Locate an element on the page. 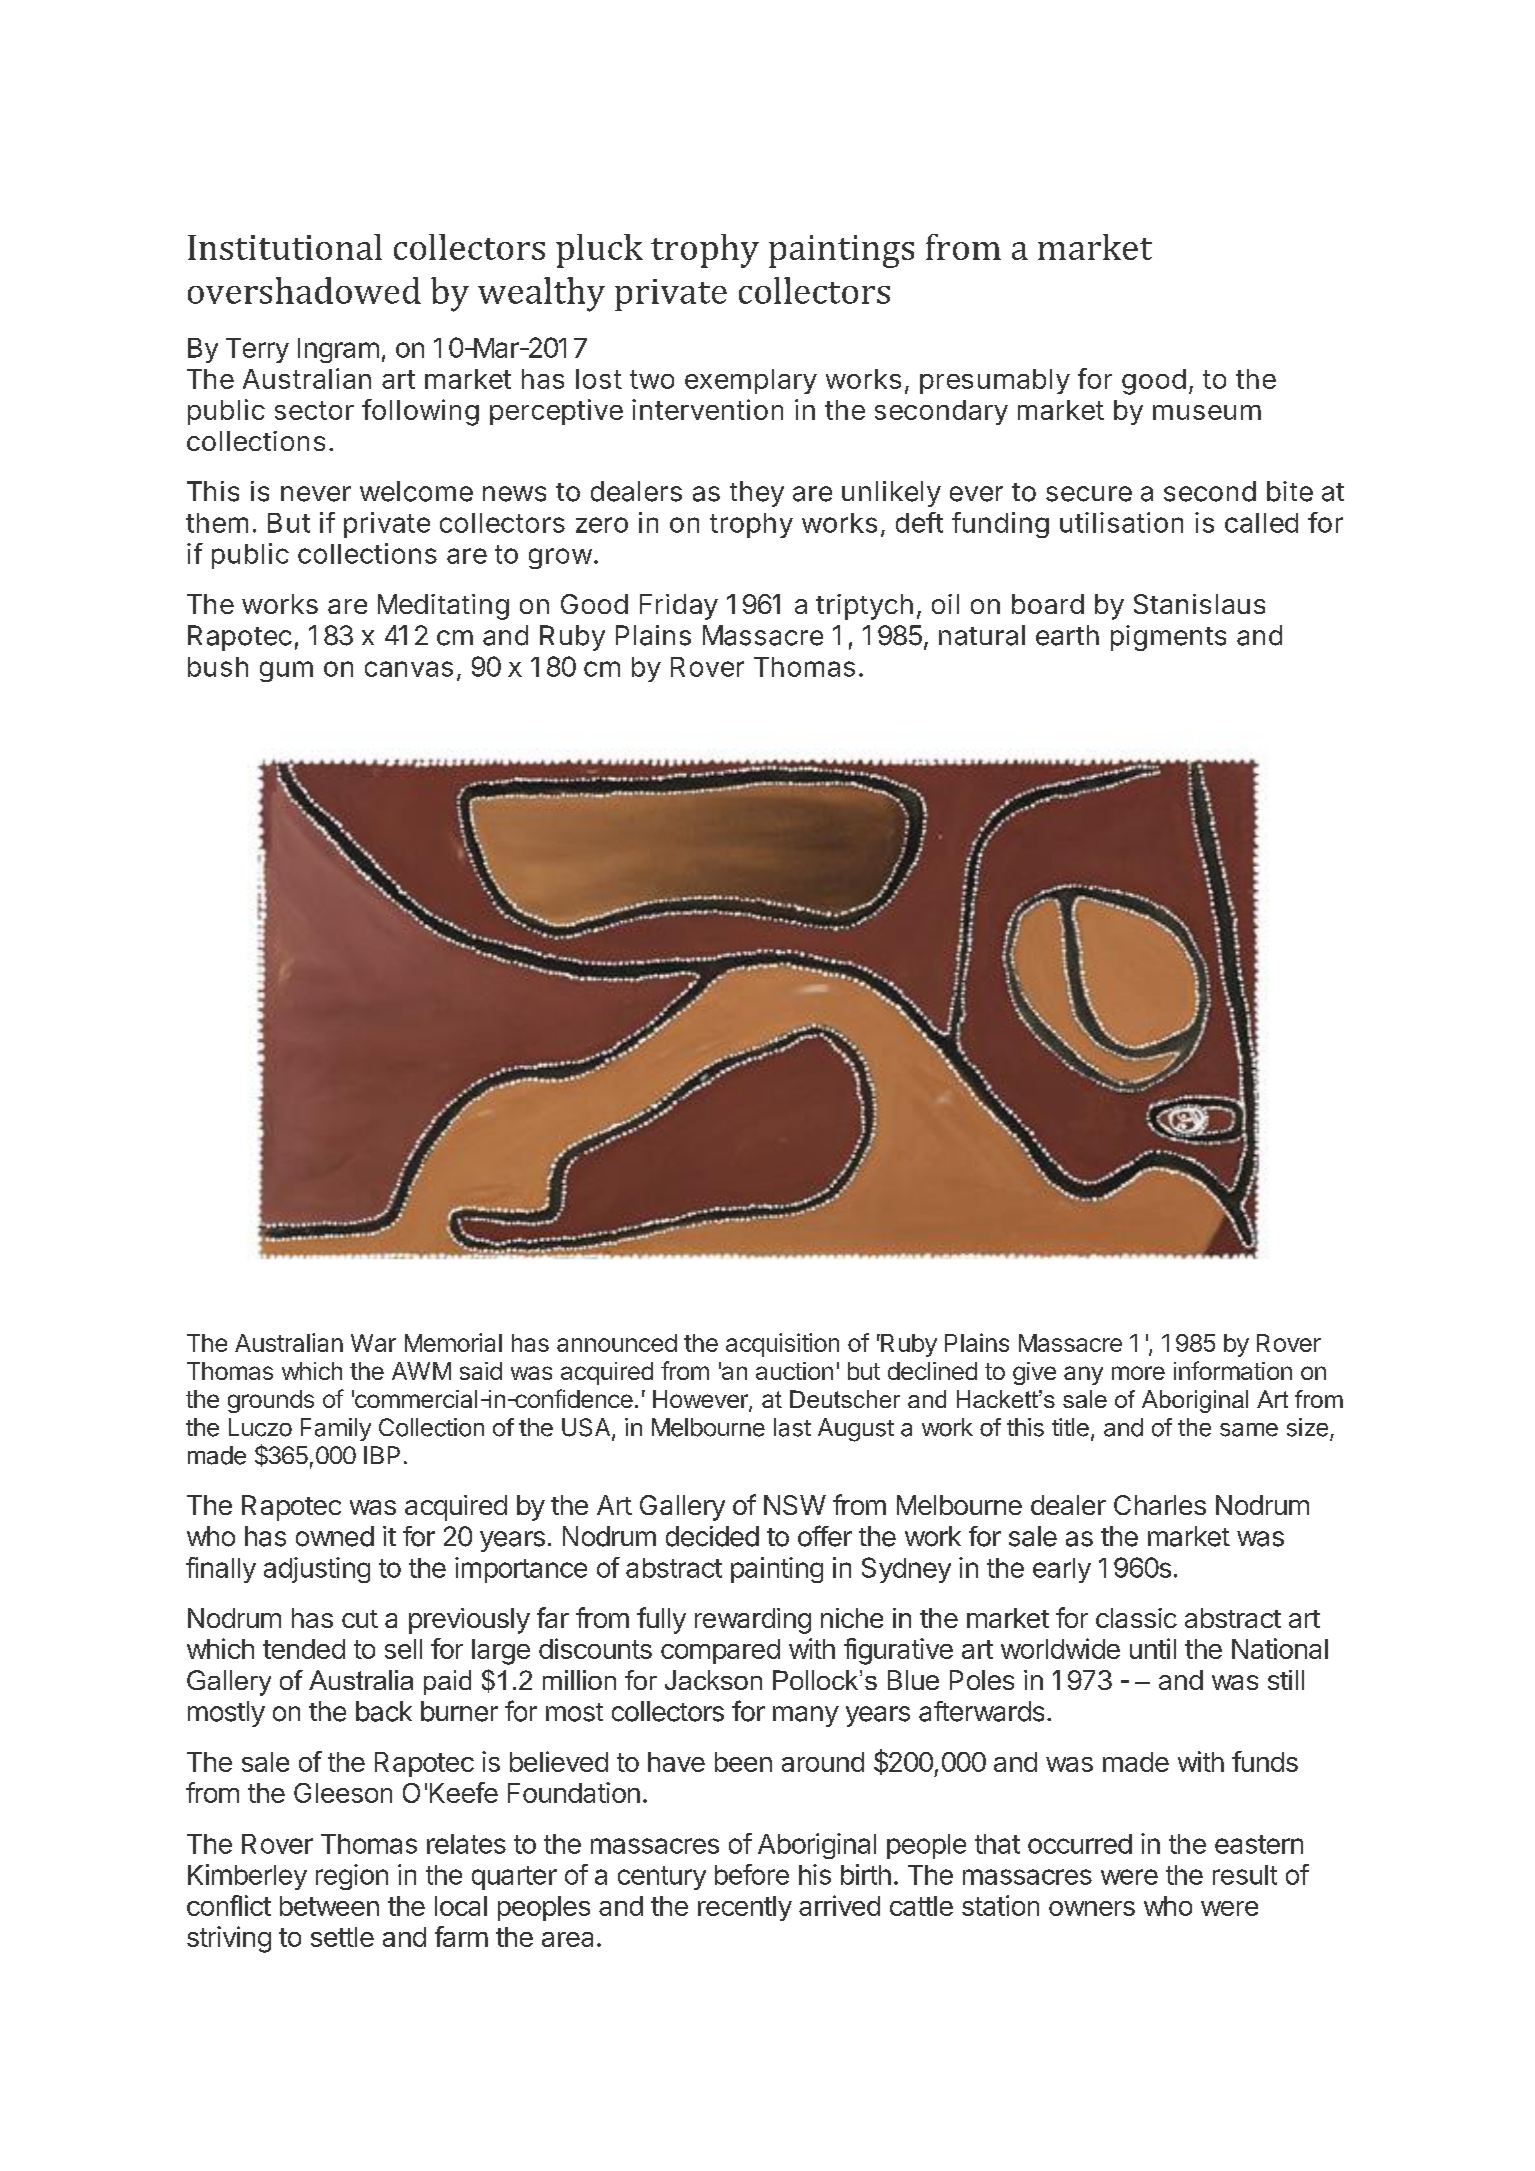 The width and height of the document is (1535, 2171). region is located at coordinates (352, 1877).
